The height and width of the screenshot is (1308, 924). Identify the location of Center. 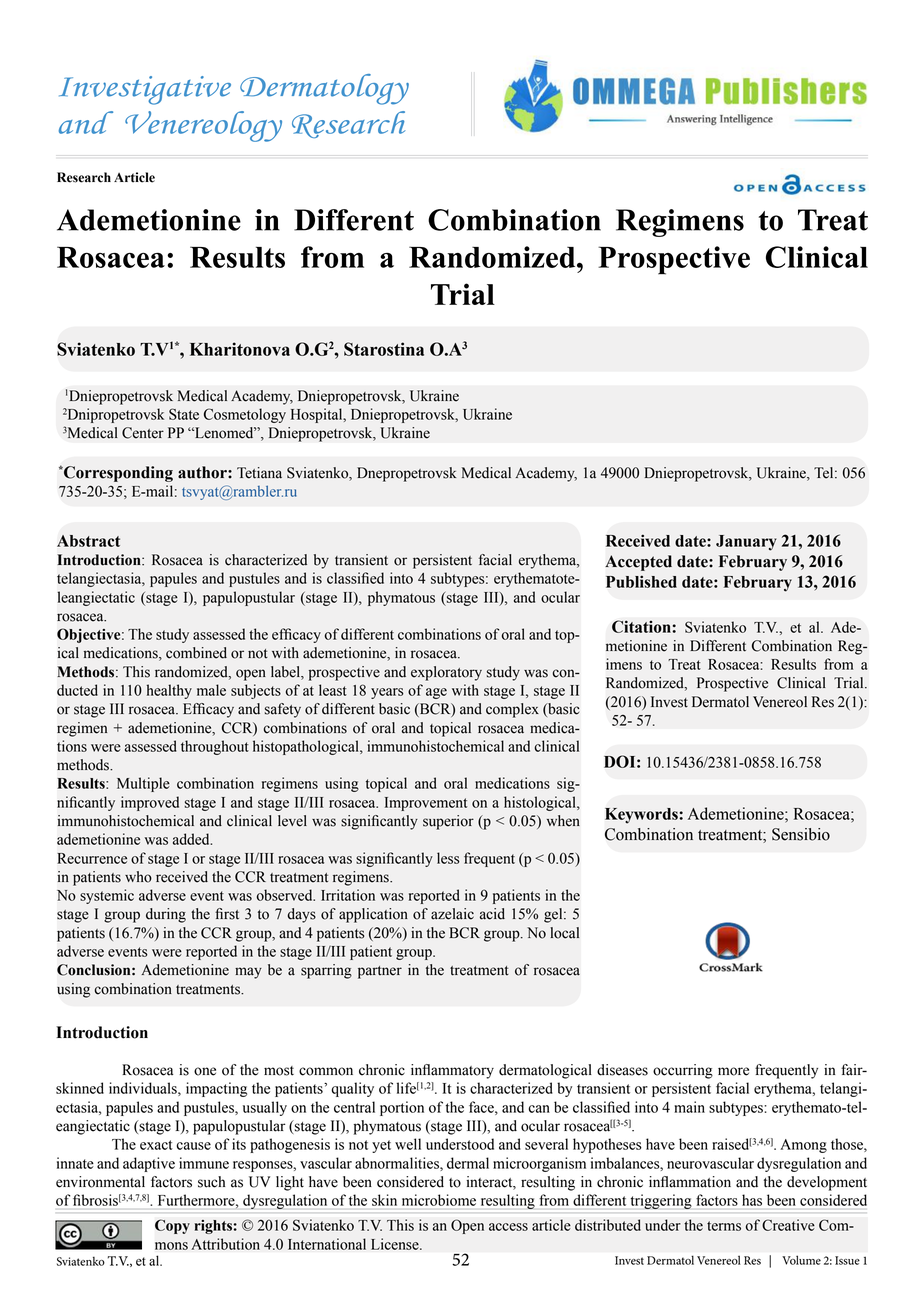
(143, 433).
